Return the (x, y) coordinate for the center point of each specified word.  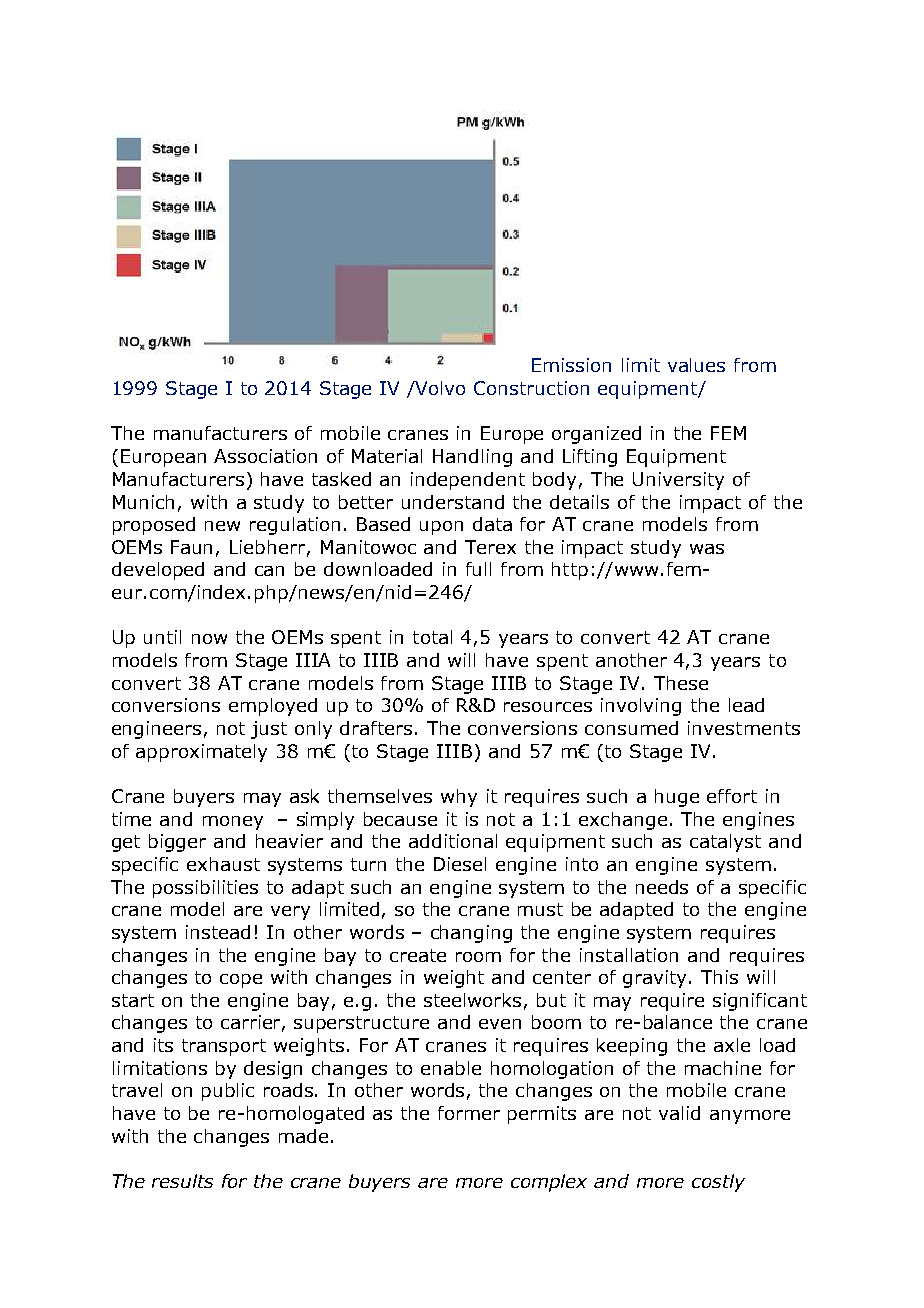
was (707, 549)
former (469, 1113)
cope (241, 981)
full (478, 569)
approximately (201, 753)
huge (677, 798)
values (696, 365)
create (418, 955)
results (182, 1181)
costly (718, 1183)
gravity (656, 979)
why (459, 798)
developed (158, 571)
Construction (531, 388)
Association (265, 456)
